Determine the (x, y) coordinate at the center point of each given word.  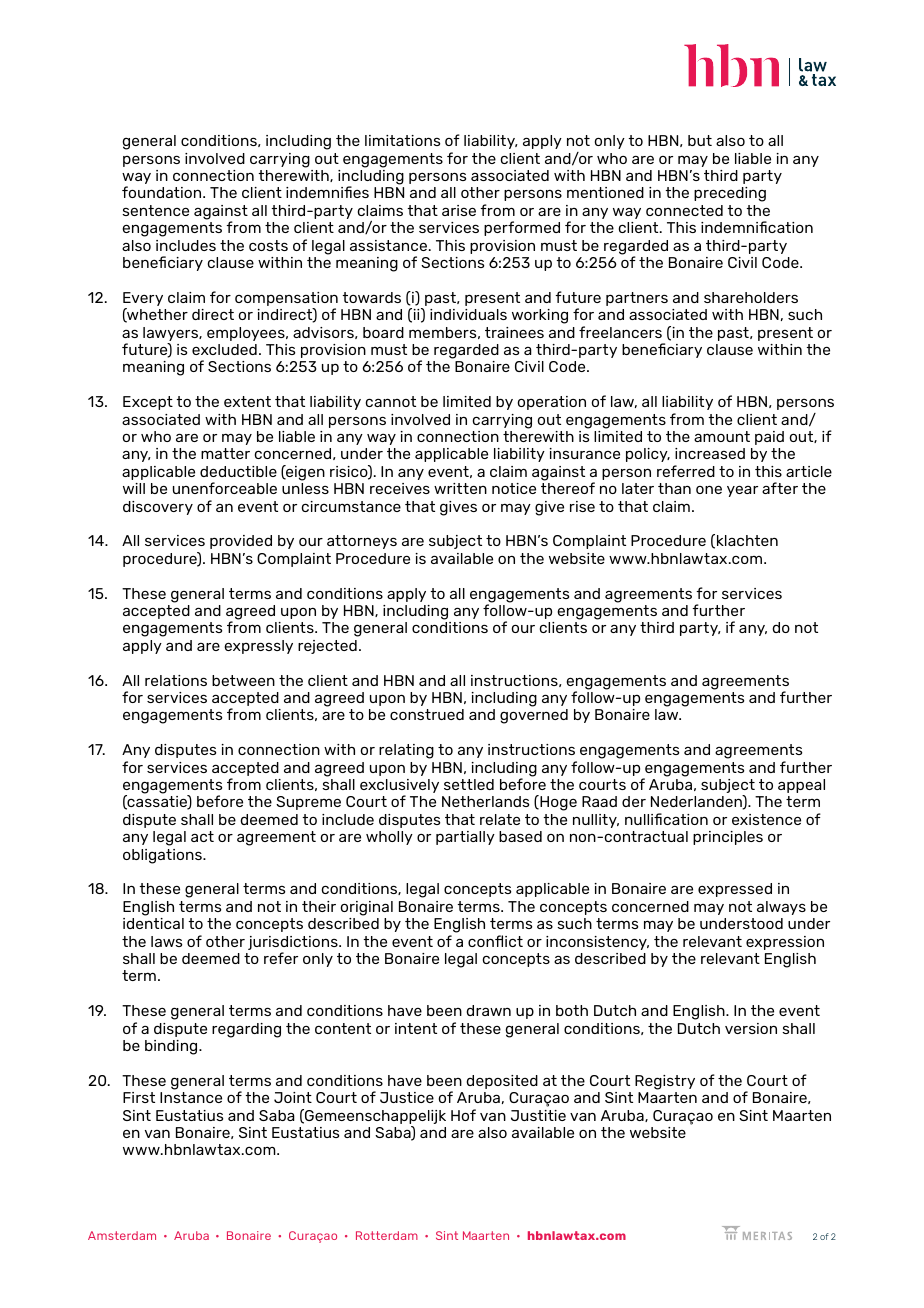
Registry (665, 1082)
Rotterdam (387, 1235)
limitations (402, 140)
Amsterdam (122, 1235)
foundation (163, 192)
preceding (730, 194)
